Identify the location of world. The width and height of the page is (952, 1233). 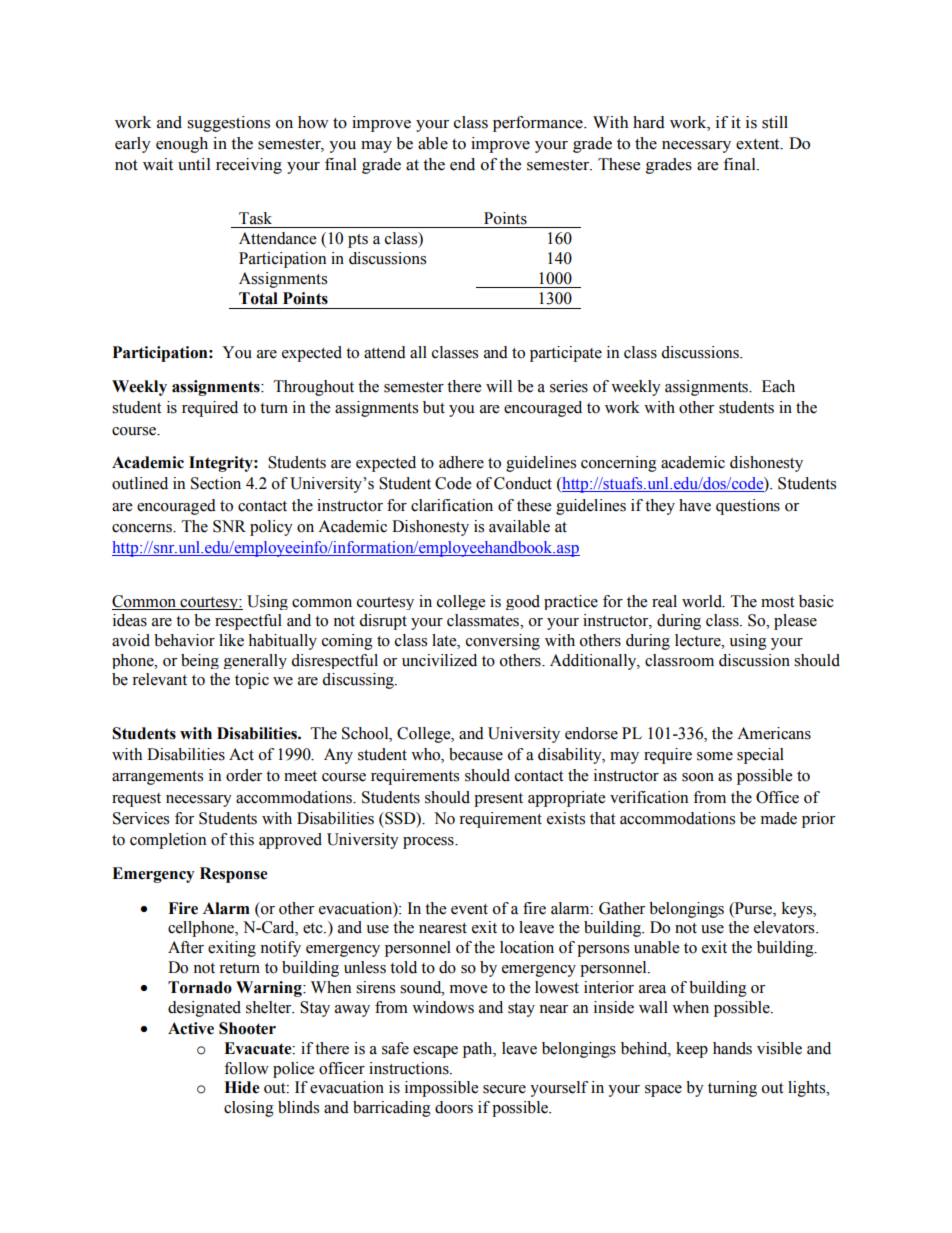
(703, 601).
